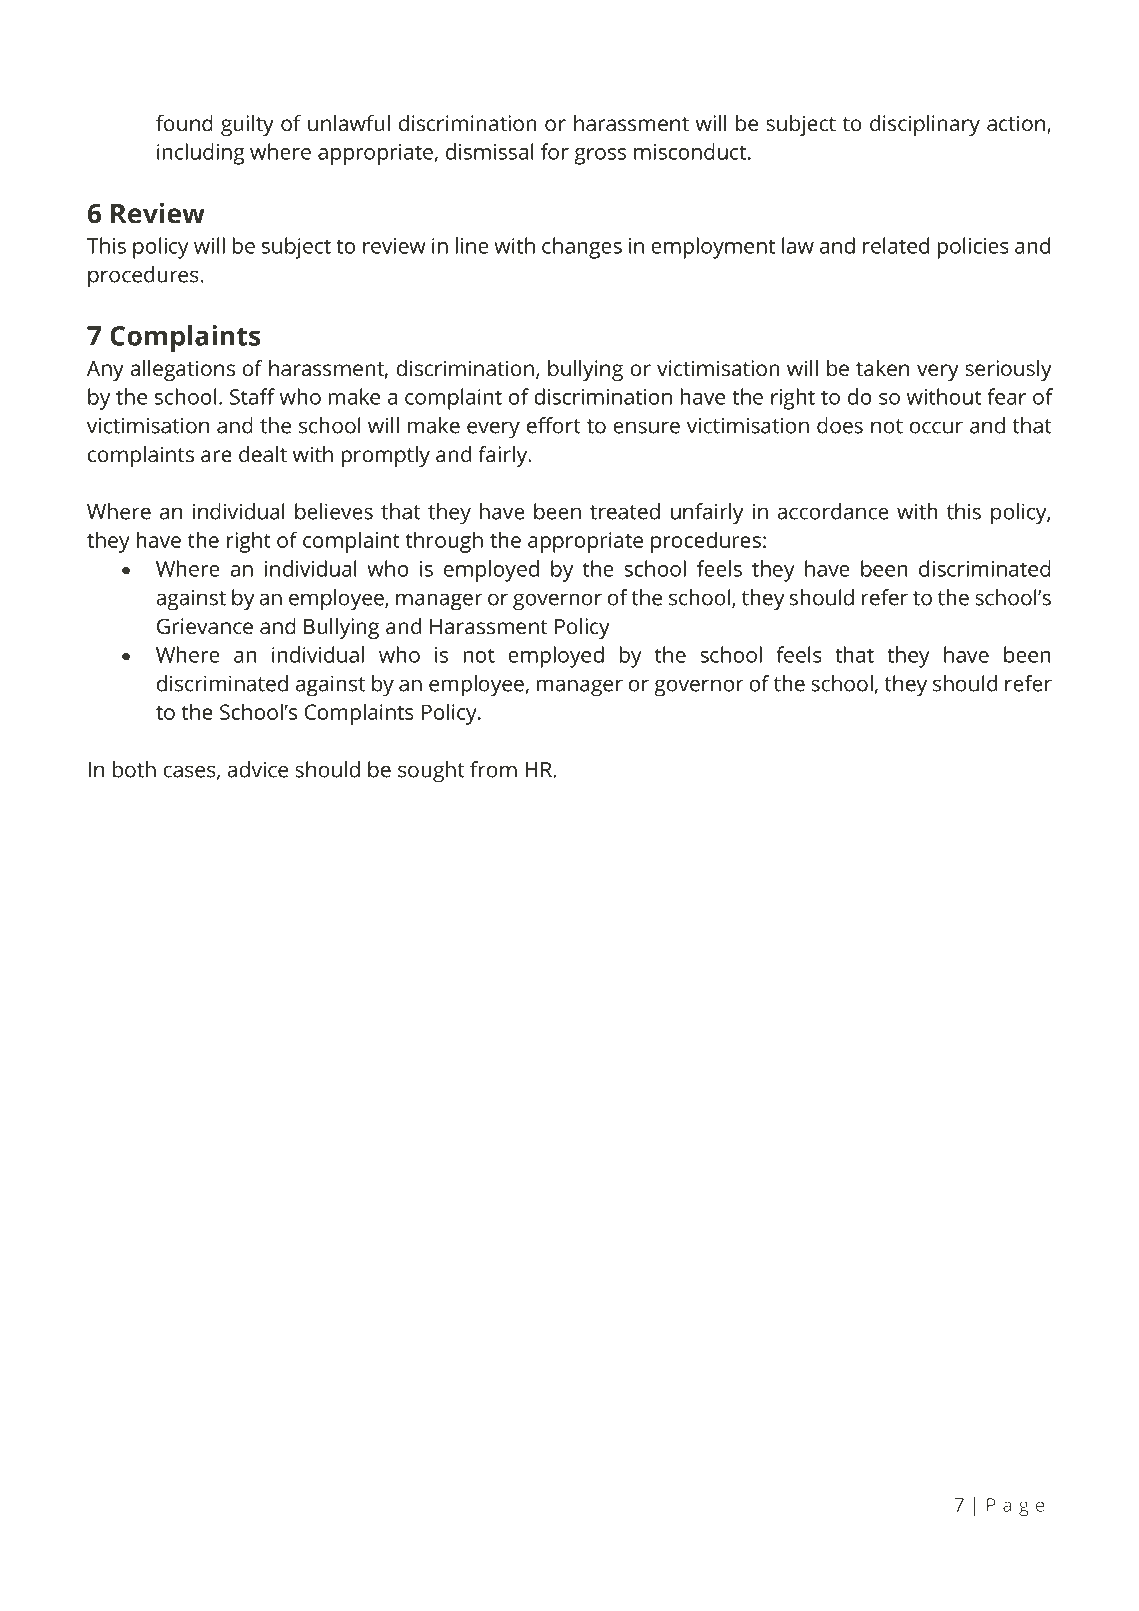  Describe the element at coordinates (936, 427) in the image. I see `occur` at that location.
